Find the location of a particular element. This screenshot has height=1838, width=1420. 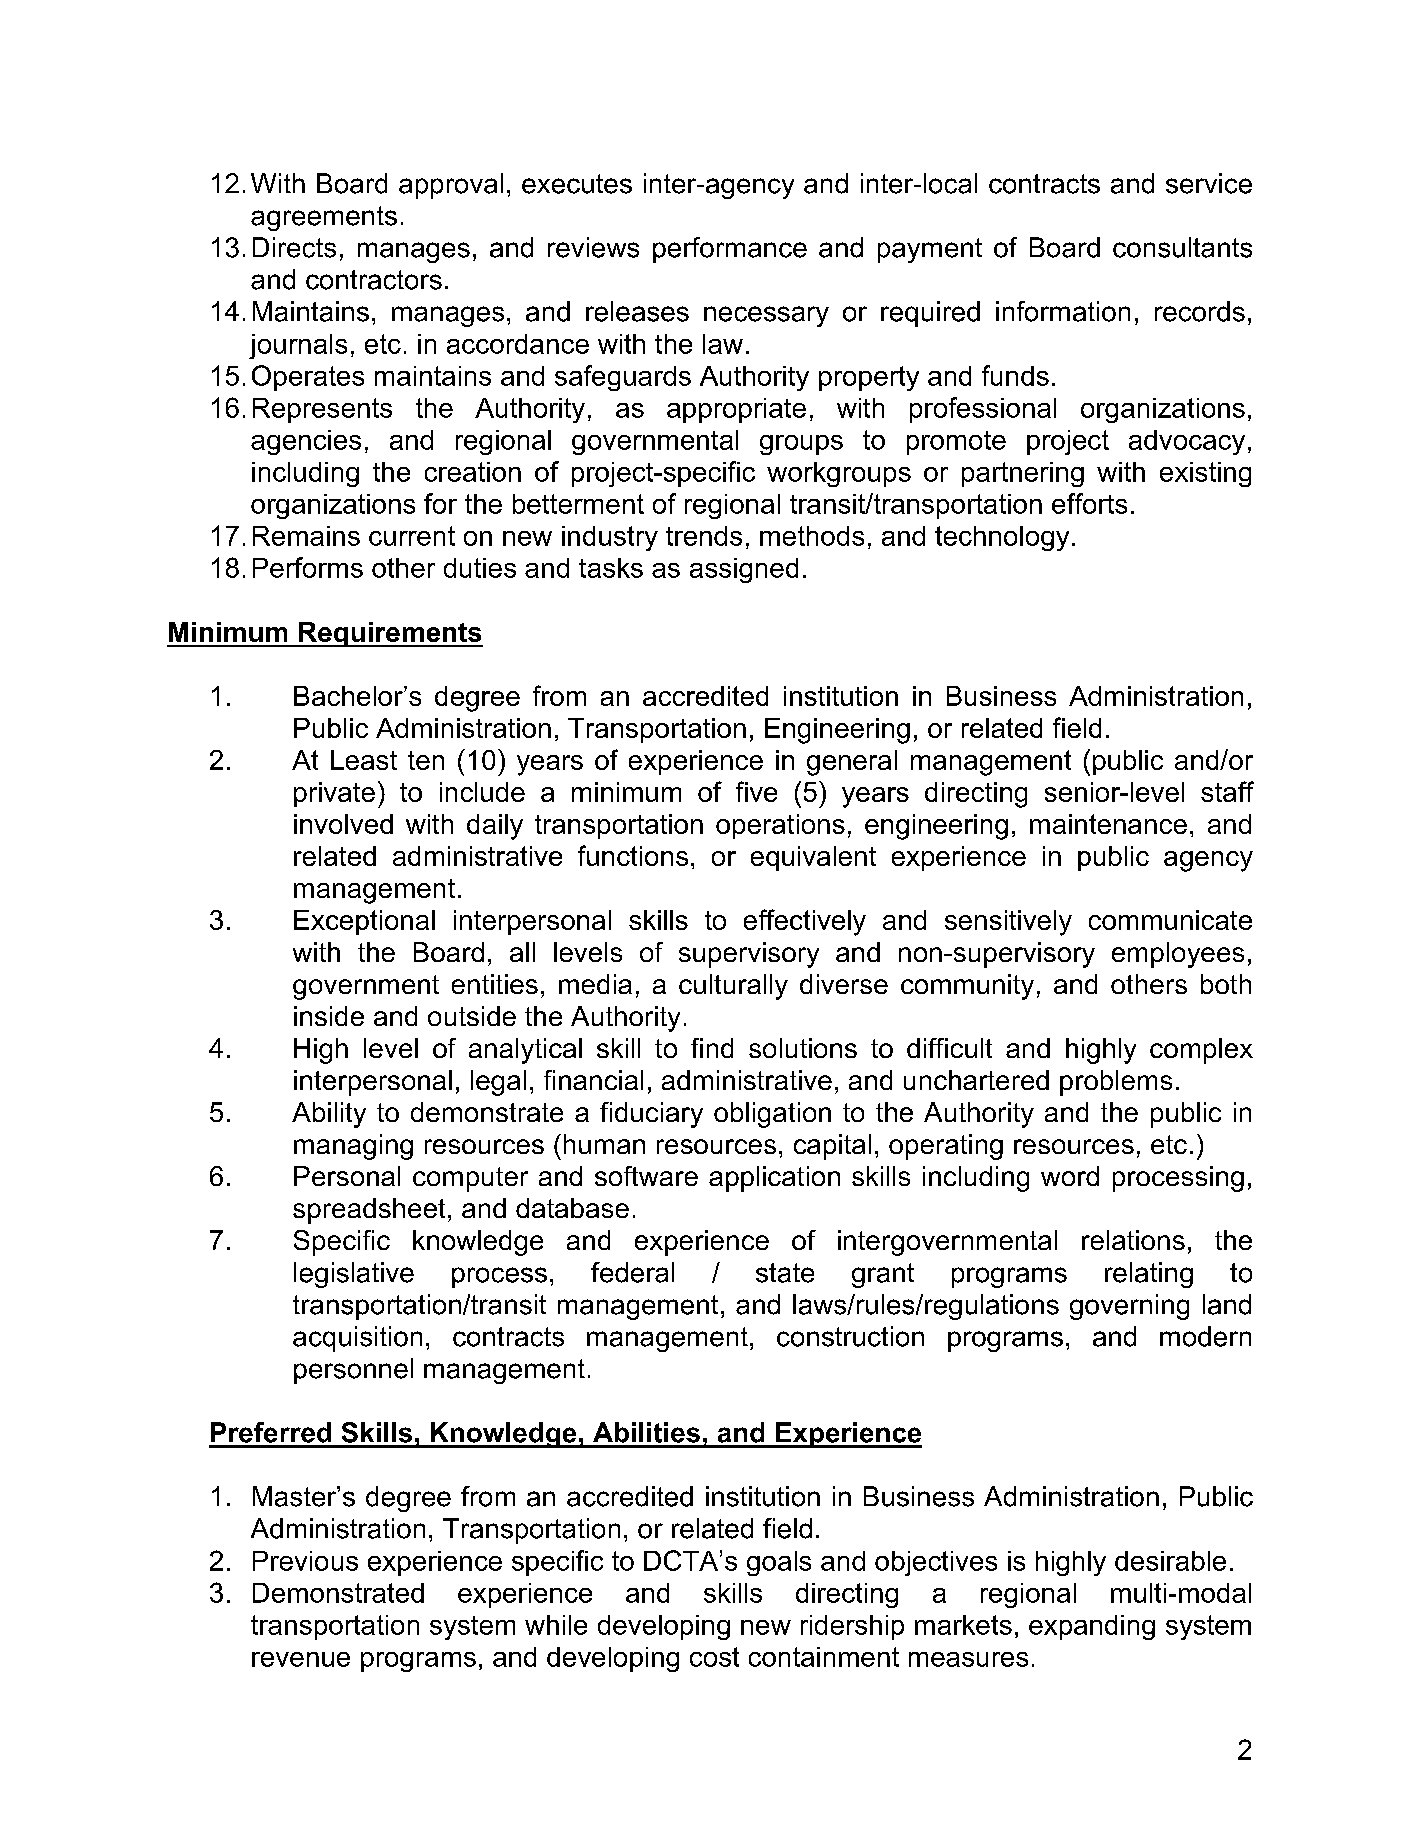

goals is located at coordinates (779, 1563).
